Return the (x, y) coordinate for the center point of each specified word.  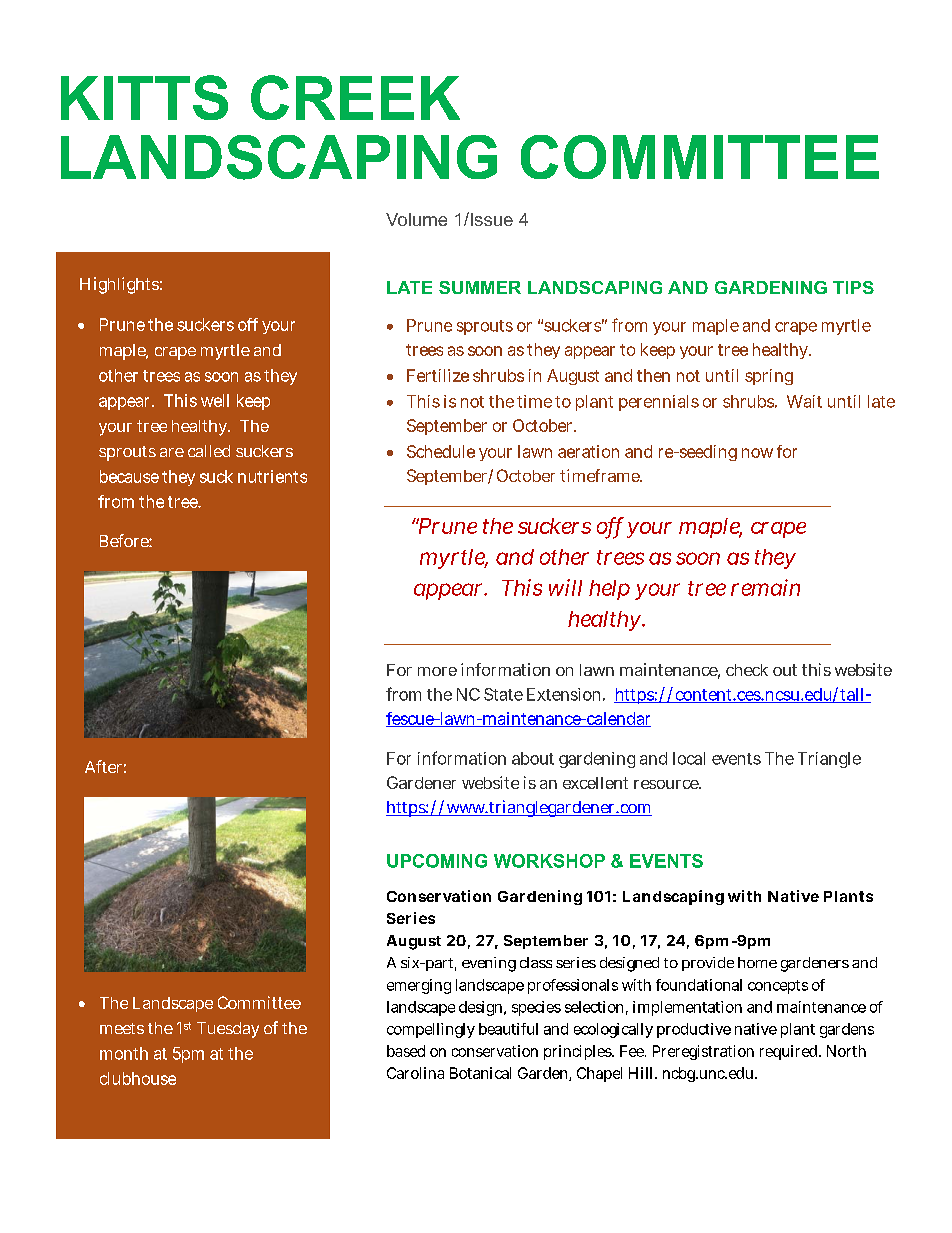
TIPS (853, 287)
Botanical (480, 1073)
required (790, 1052)
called (209, 451)
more (437, 671)
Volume (416, 219)
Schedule (441, 451)
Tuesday (228, 1030)
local (689, 758)
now (757, 453)
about (533, 758)
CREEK (355, 97)
